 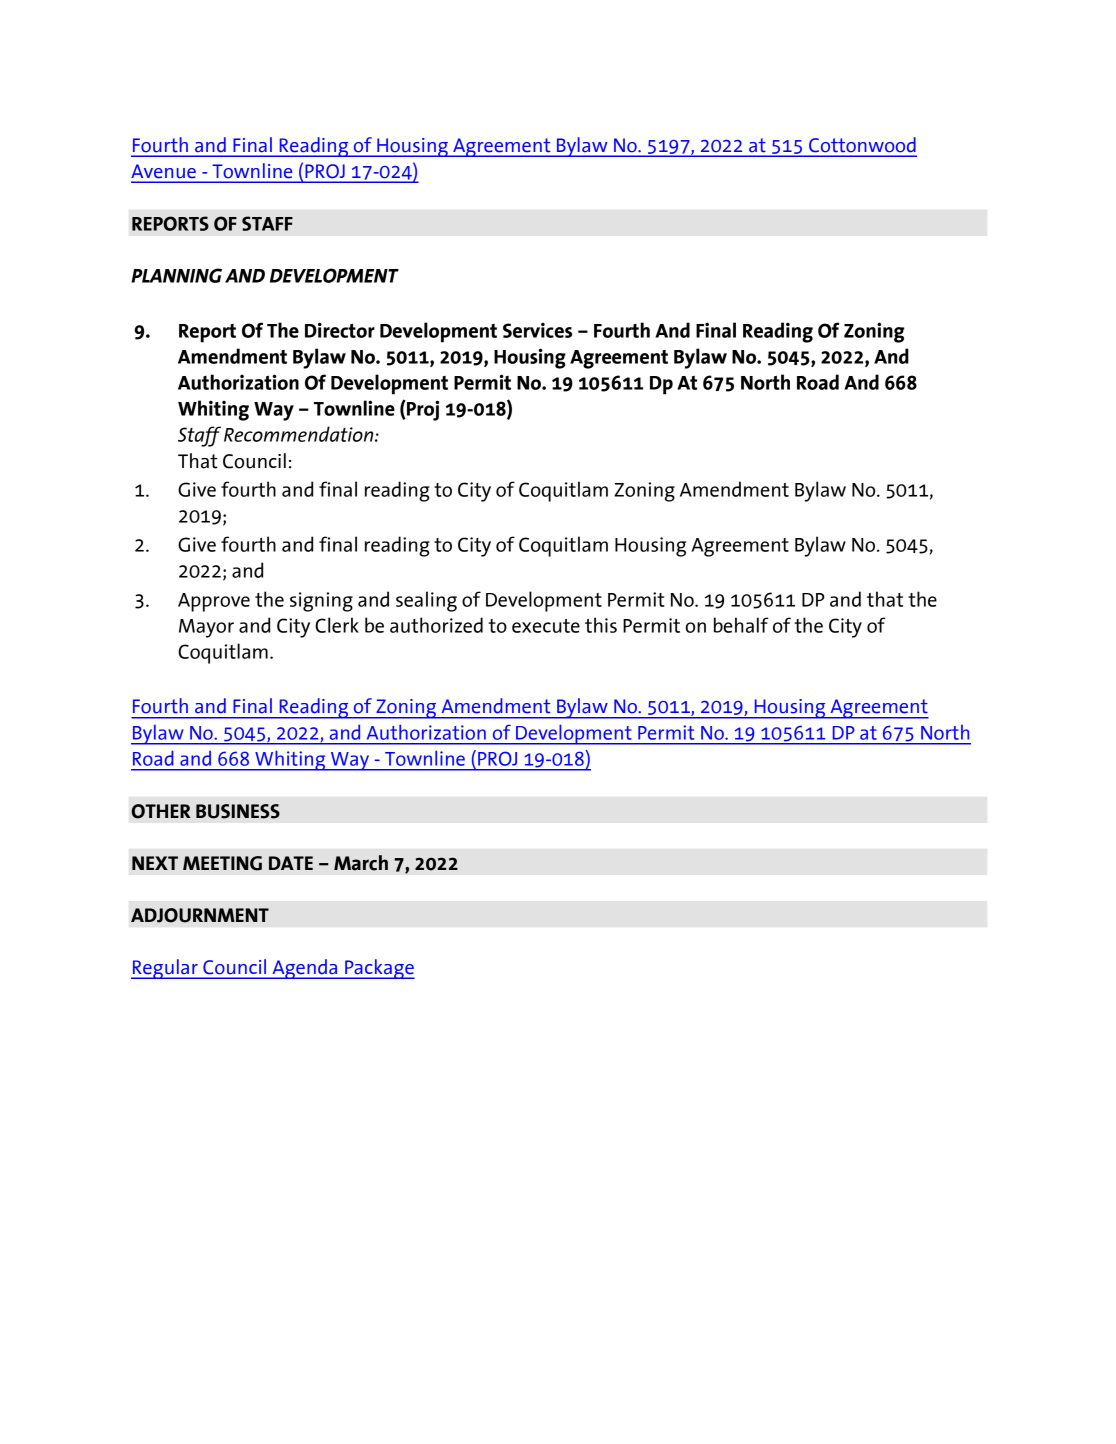 I want to click on sealing, so click(x=426, y=601).
